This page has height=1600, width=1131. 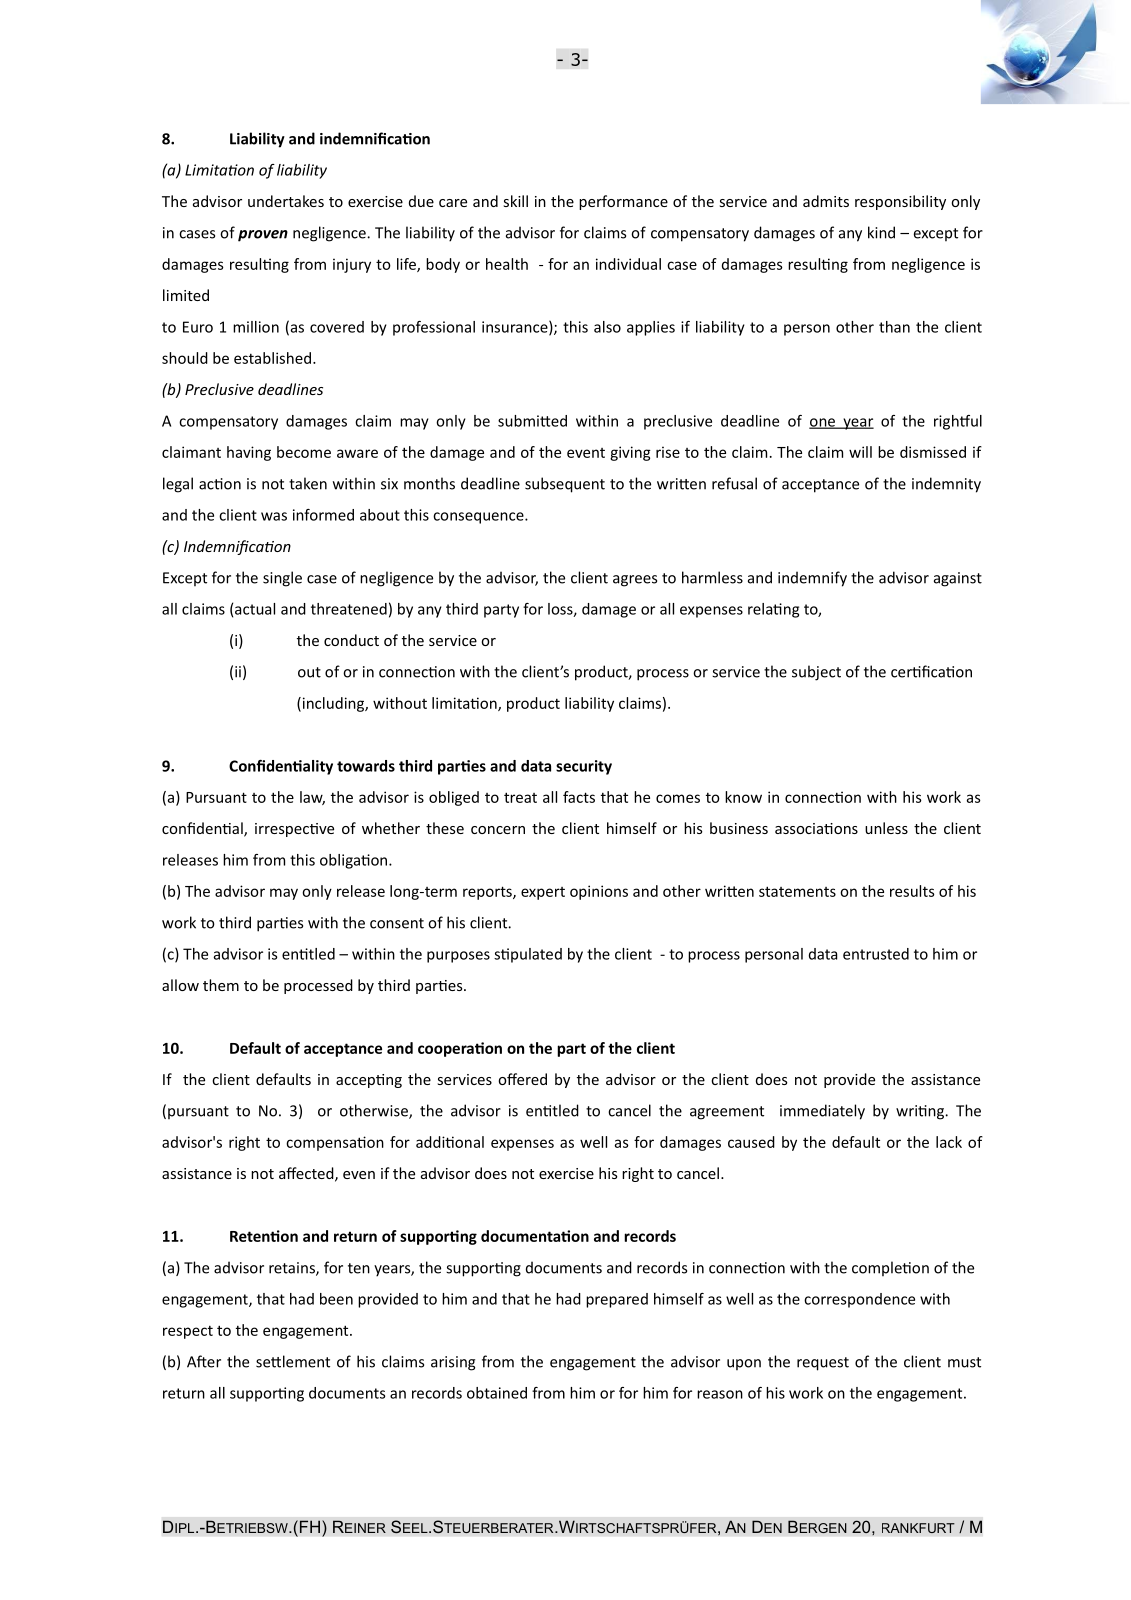 I want to click on settlement, so click(x=293, y=1361).
